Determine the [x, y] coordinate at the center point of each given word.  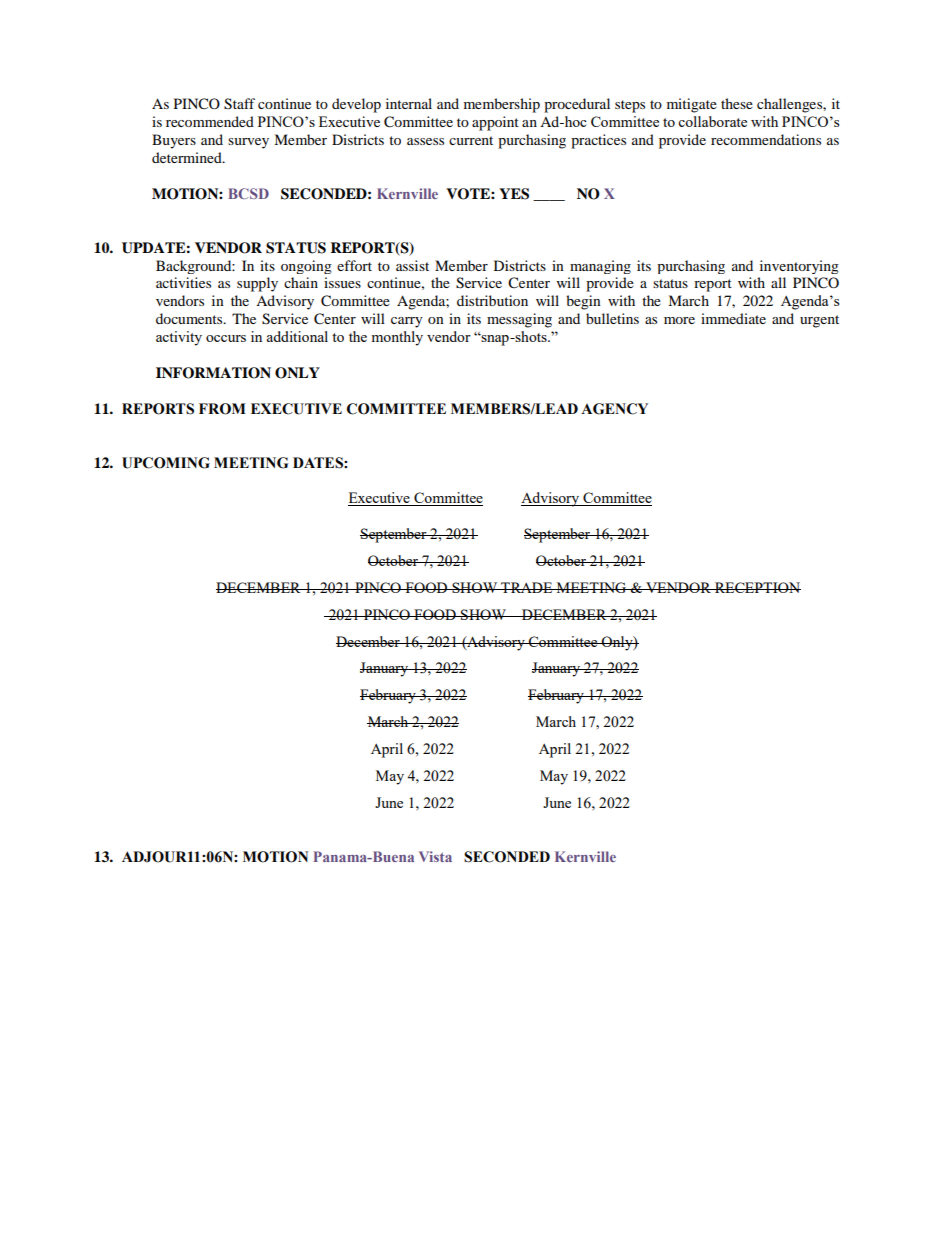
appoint [495, 123]
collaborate [712, 121]
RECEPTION [757, 587]
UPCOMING [166, 463]
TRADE [527, 587]
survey [248, 143]
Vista [435, 856]
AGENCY [614, 409]
